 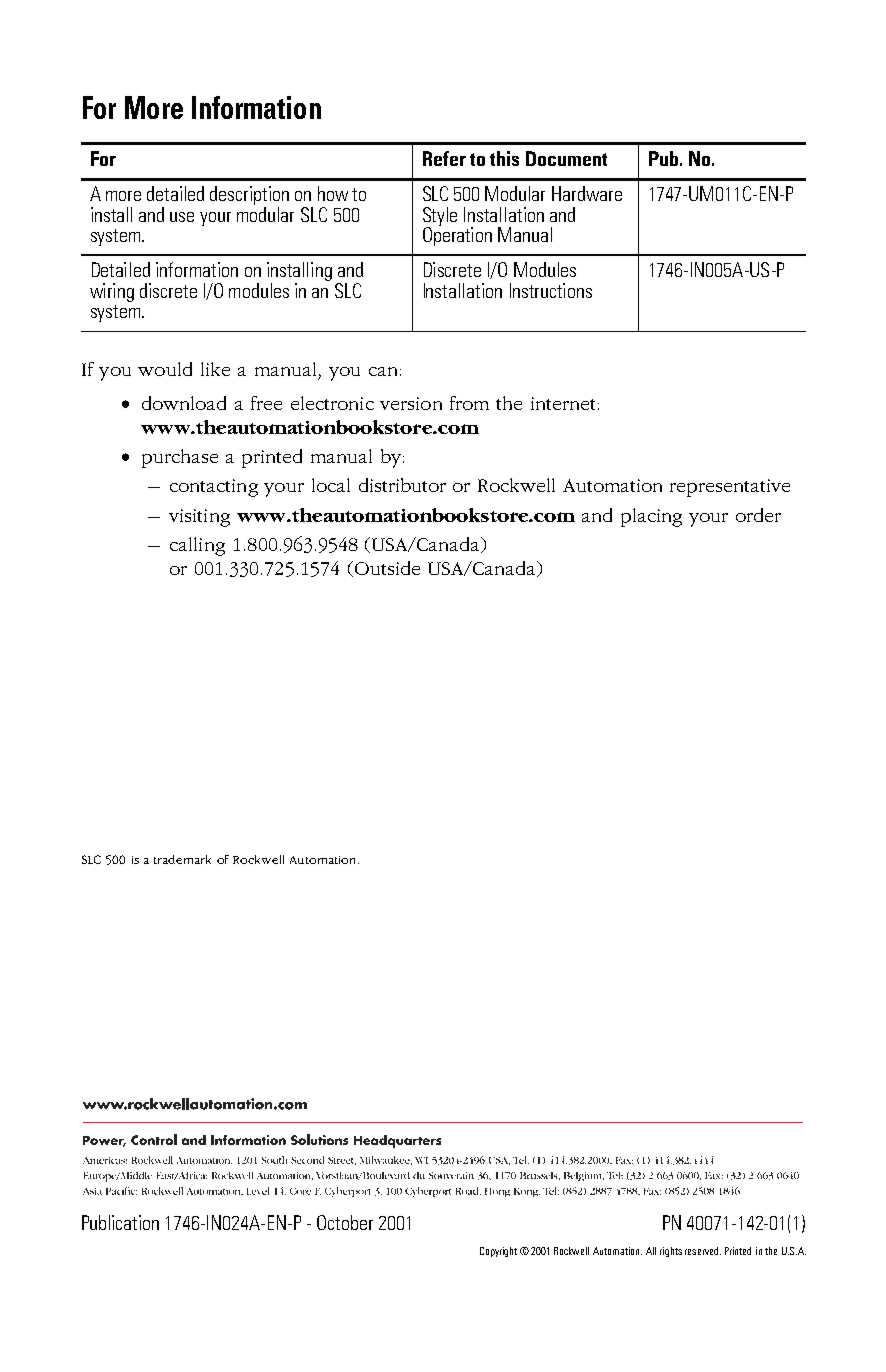 I want to click on Hardware, so click(x=587, y=193).
